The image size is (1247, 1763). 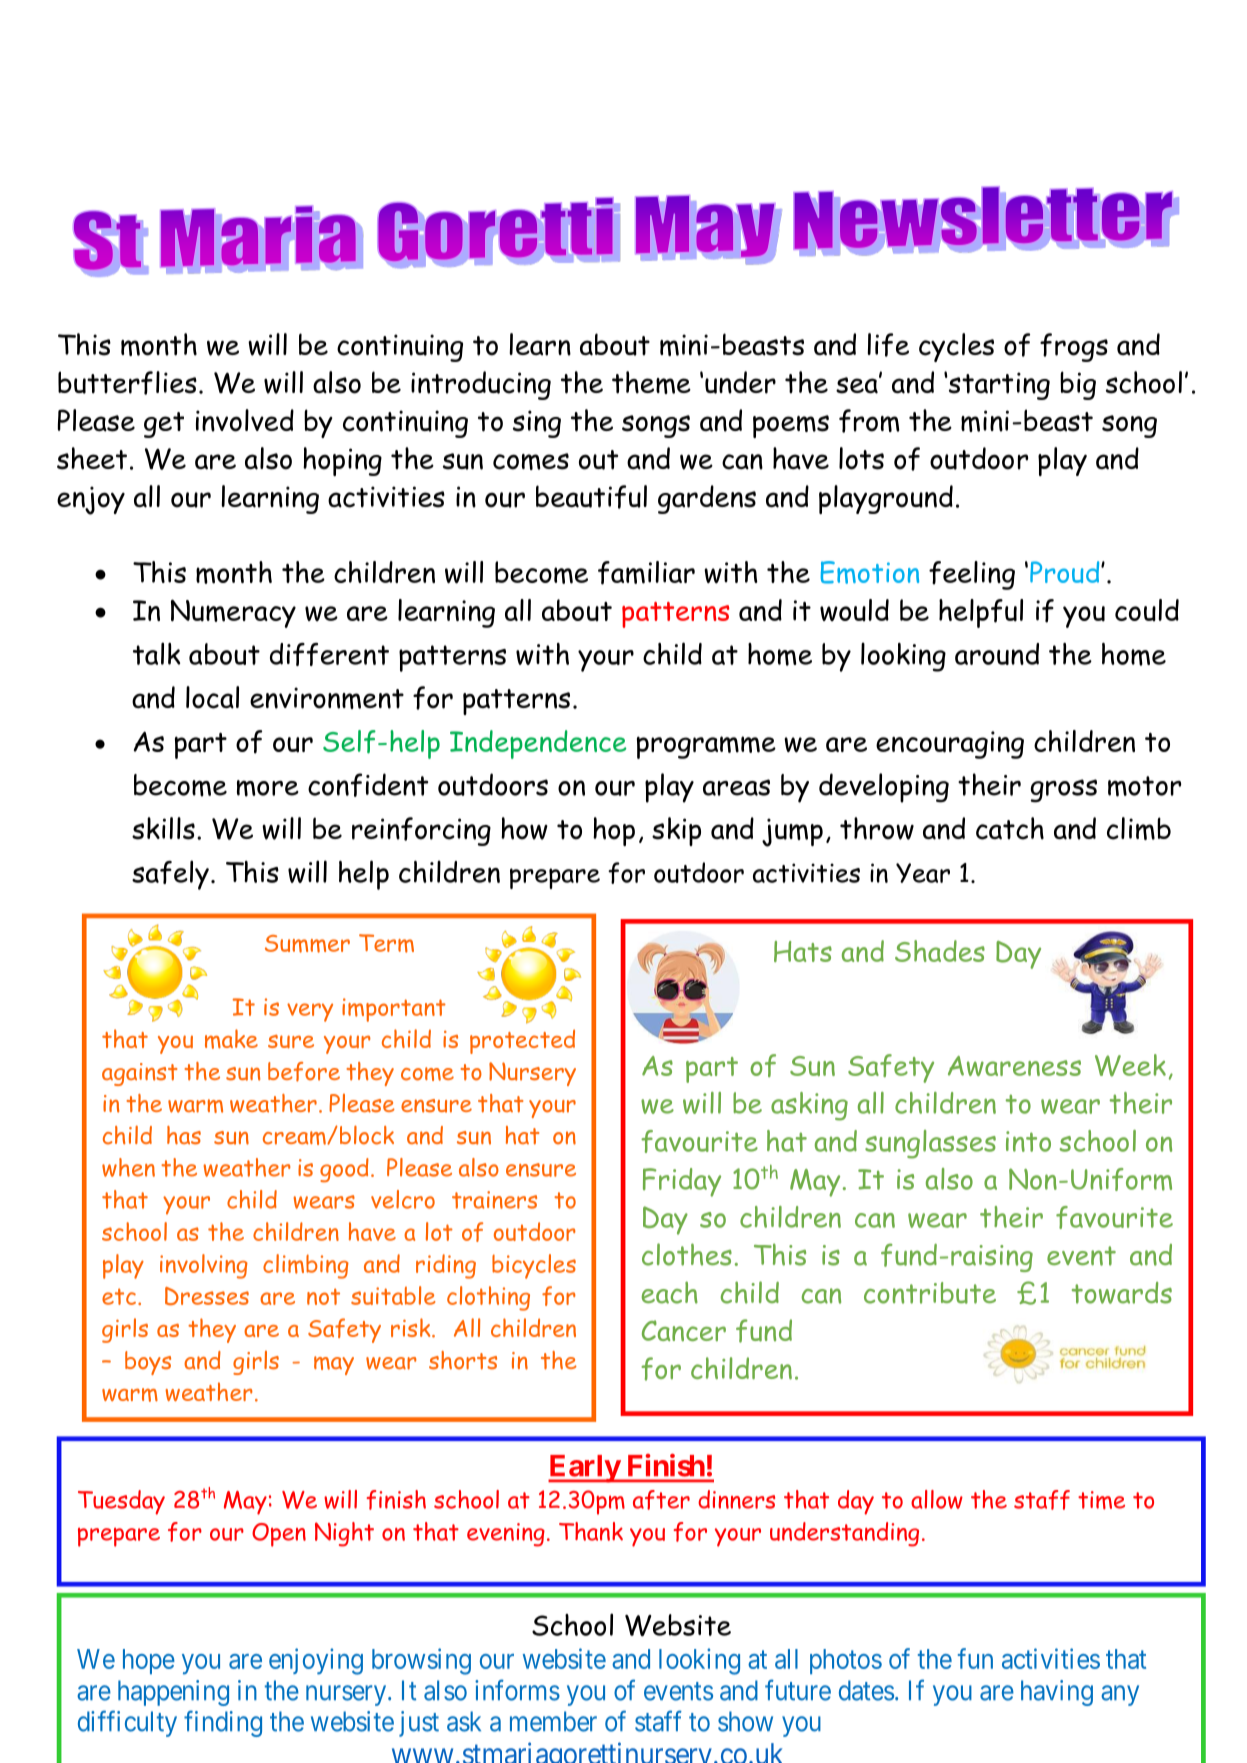 I want to click on having, so click(x=1057, y=1693).
